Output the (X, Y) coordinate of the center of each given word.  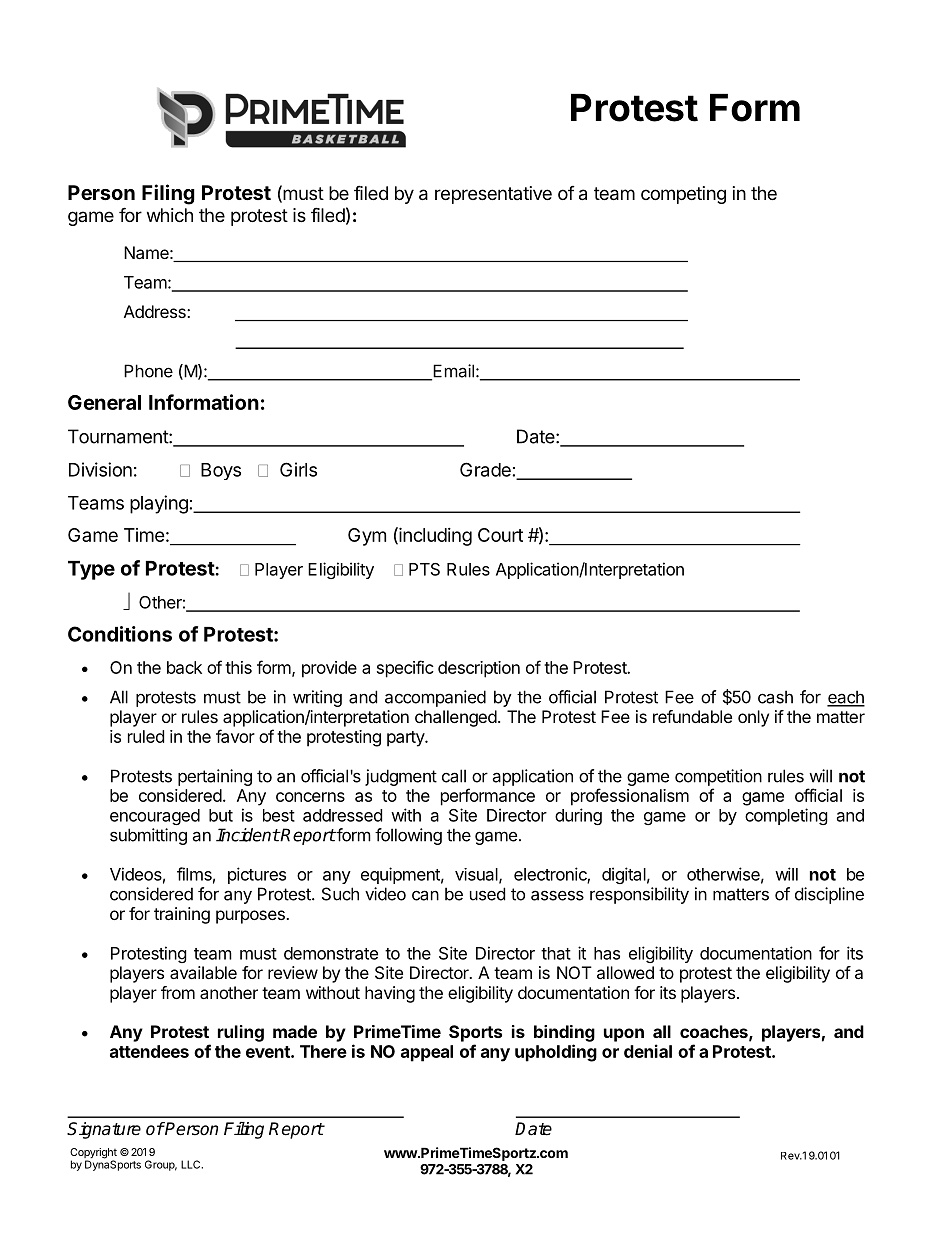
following (408, 836)
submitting (148, 836)
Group (161, 1165)
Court (500, 535)
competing (683, 195)
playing (159, 504)
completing (786, 816)
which (170, 215)
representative (493, 195)
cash (775, 697)
